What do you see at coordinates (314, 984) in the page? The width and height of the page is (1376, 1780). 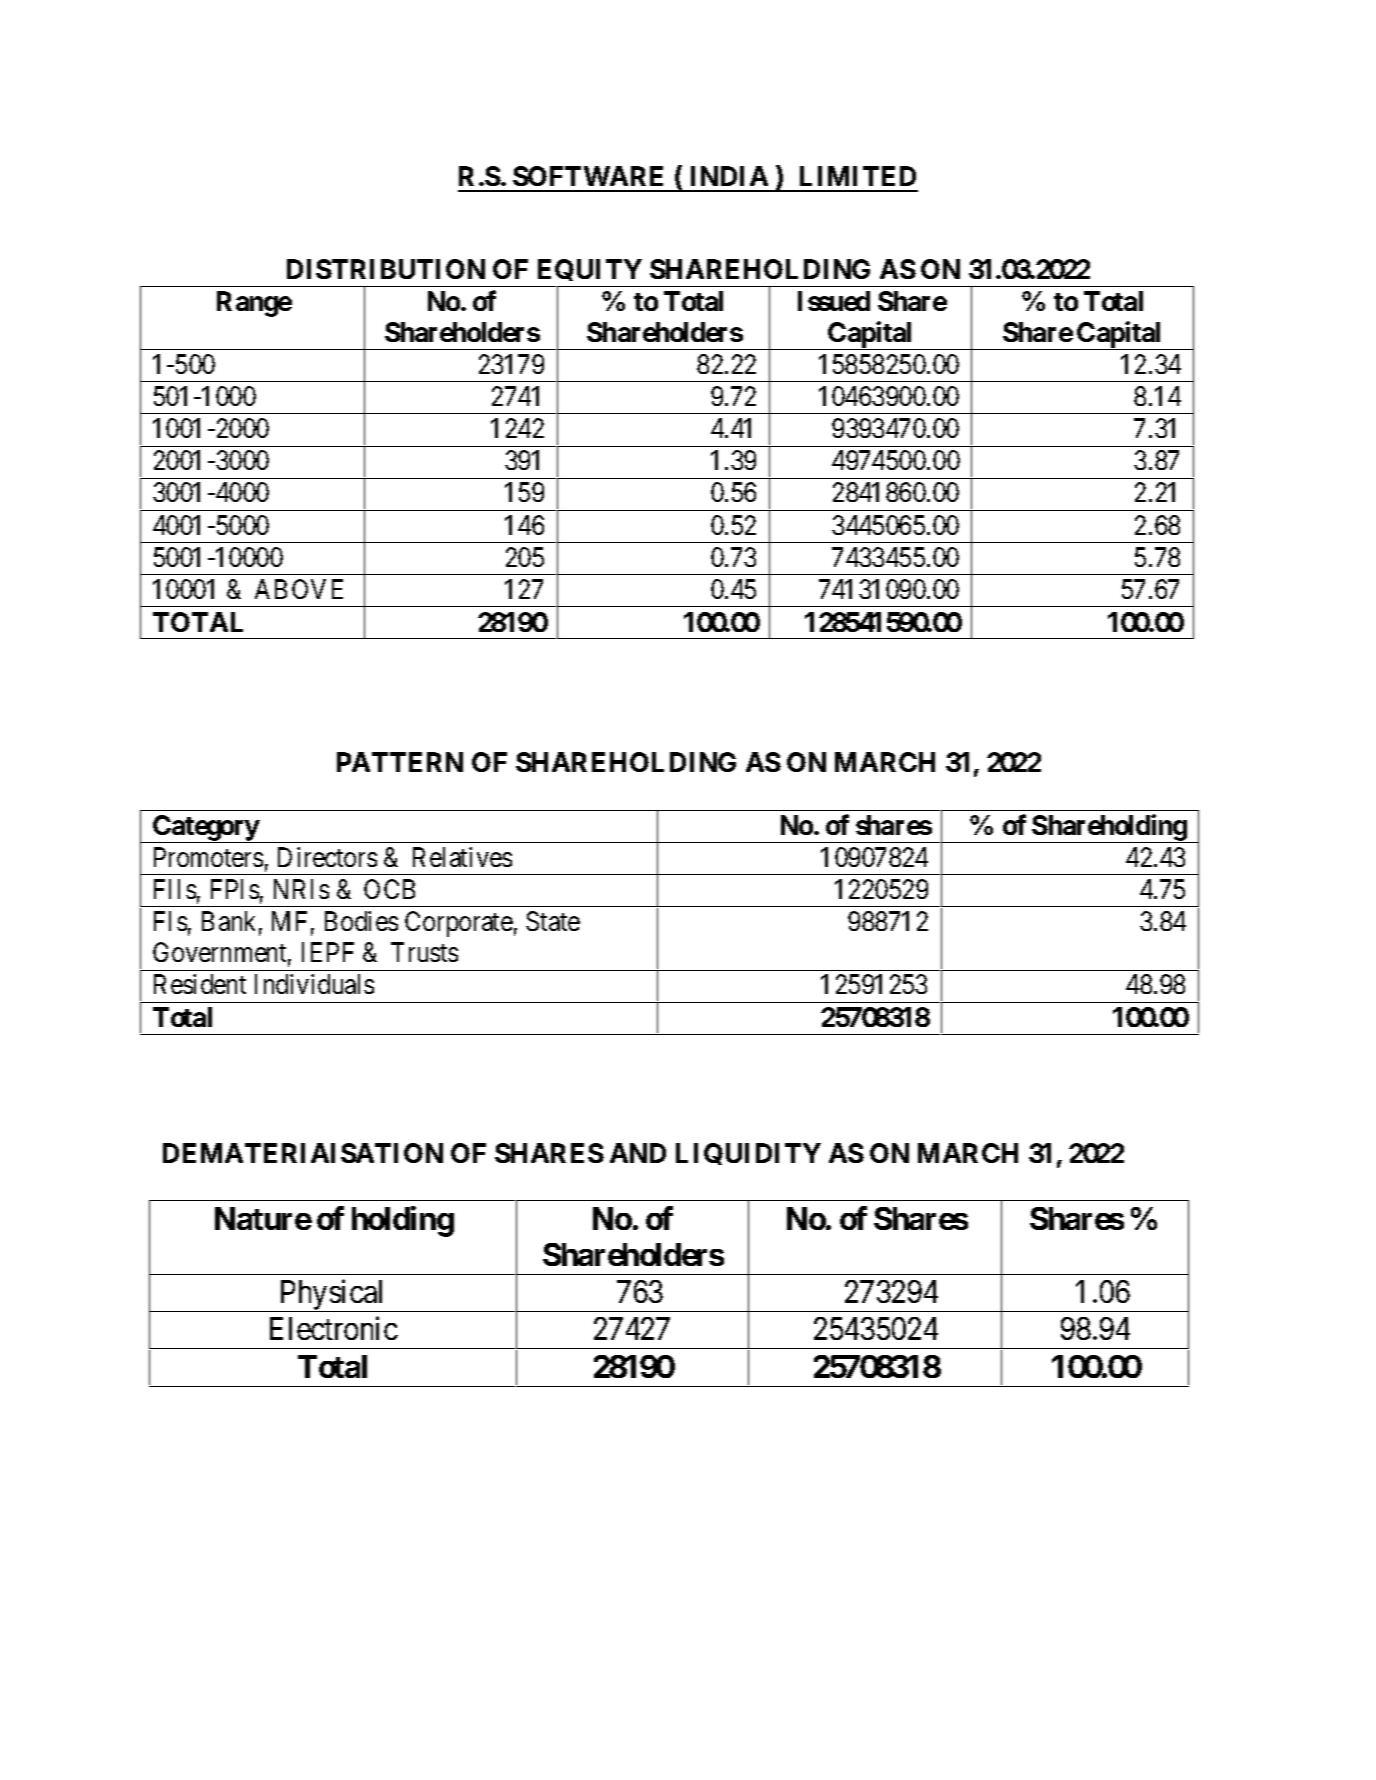 I see `Individuals` at bounding box center [314, 984].
